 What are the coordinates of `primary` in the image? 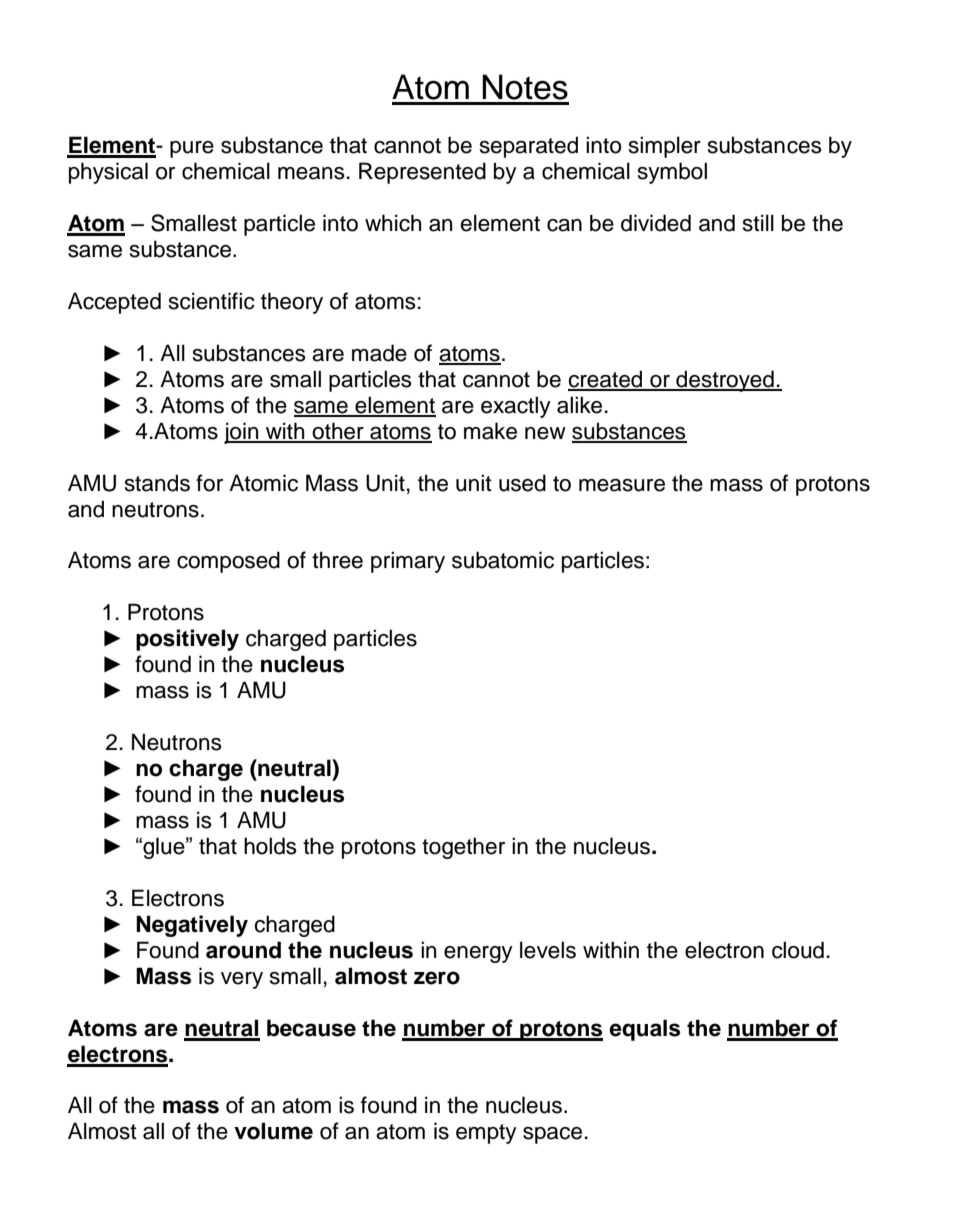 It's located at (408, 562).
